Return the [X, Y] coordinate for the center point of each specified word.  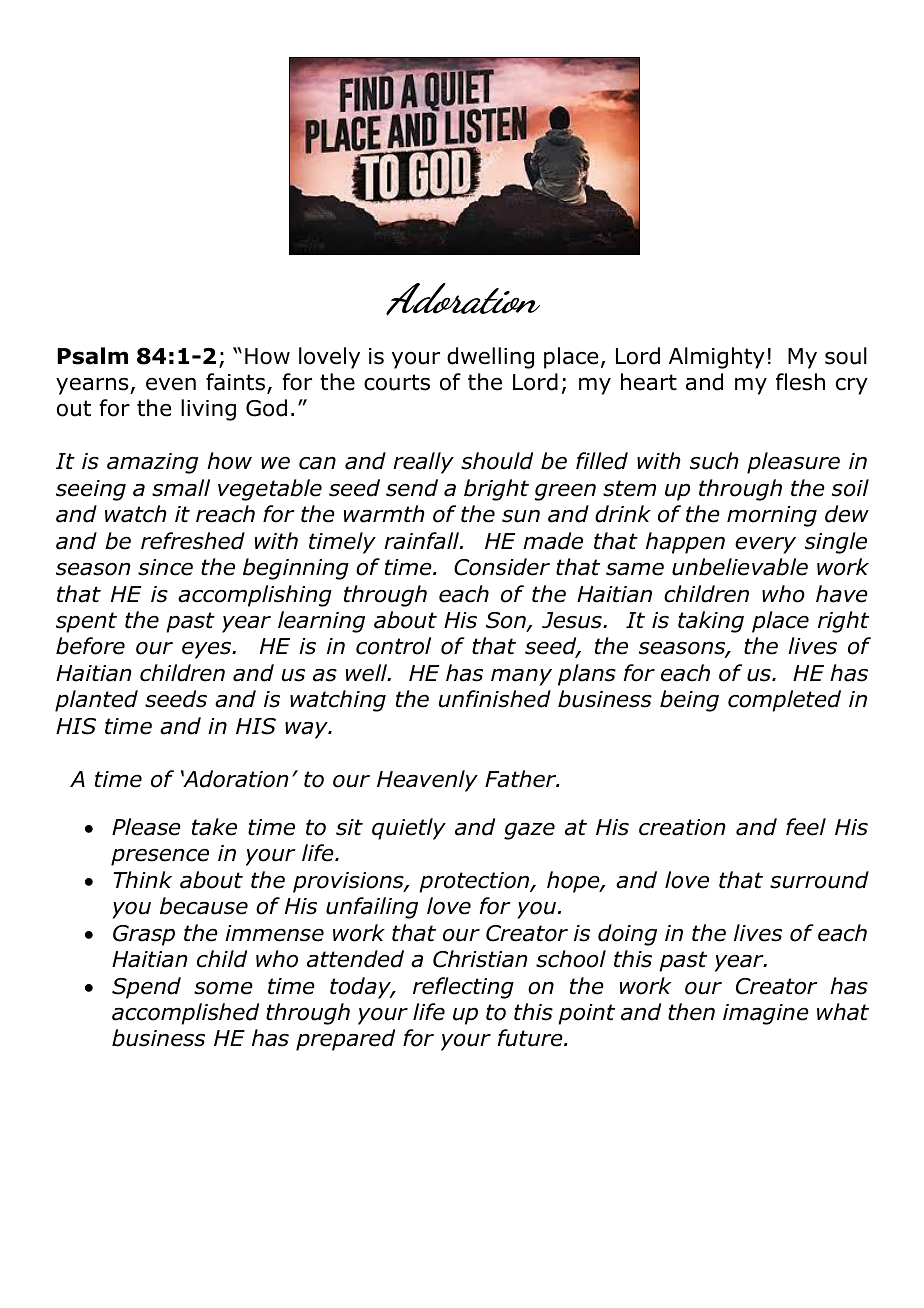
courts [397, 382]
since [165, 567]
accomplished [185, 1014]
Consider [502, 567]
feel [806, 827]
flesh [800, 382]
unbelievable [740, 567]
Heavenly [427, 781]
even [171, 384]
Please [146, 827]
